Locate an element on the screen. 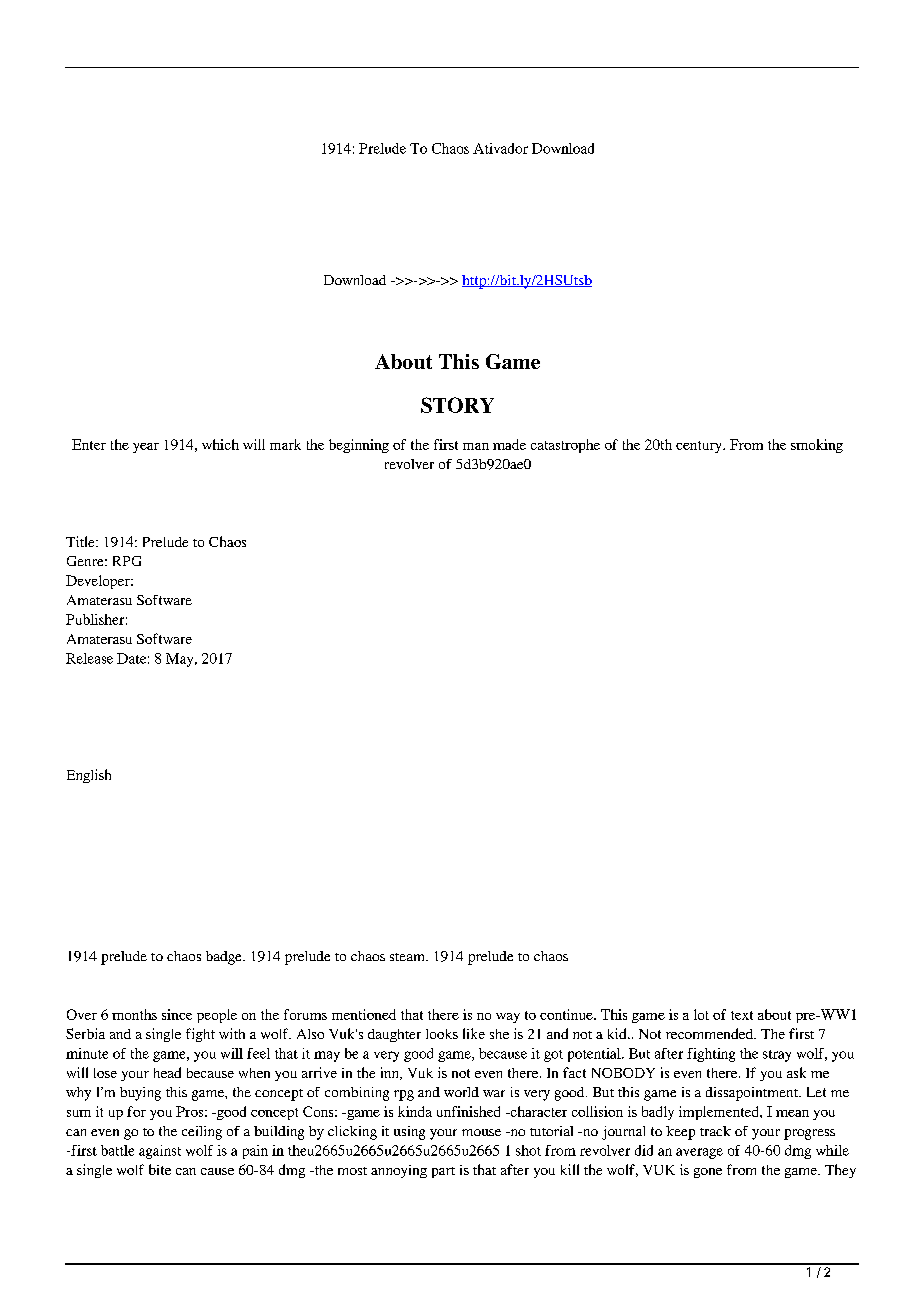  smoking is located at coordinates (817, 446).
